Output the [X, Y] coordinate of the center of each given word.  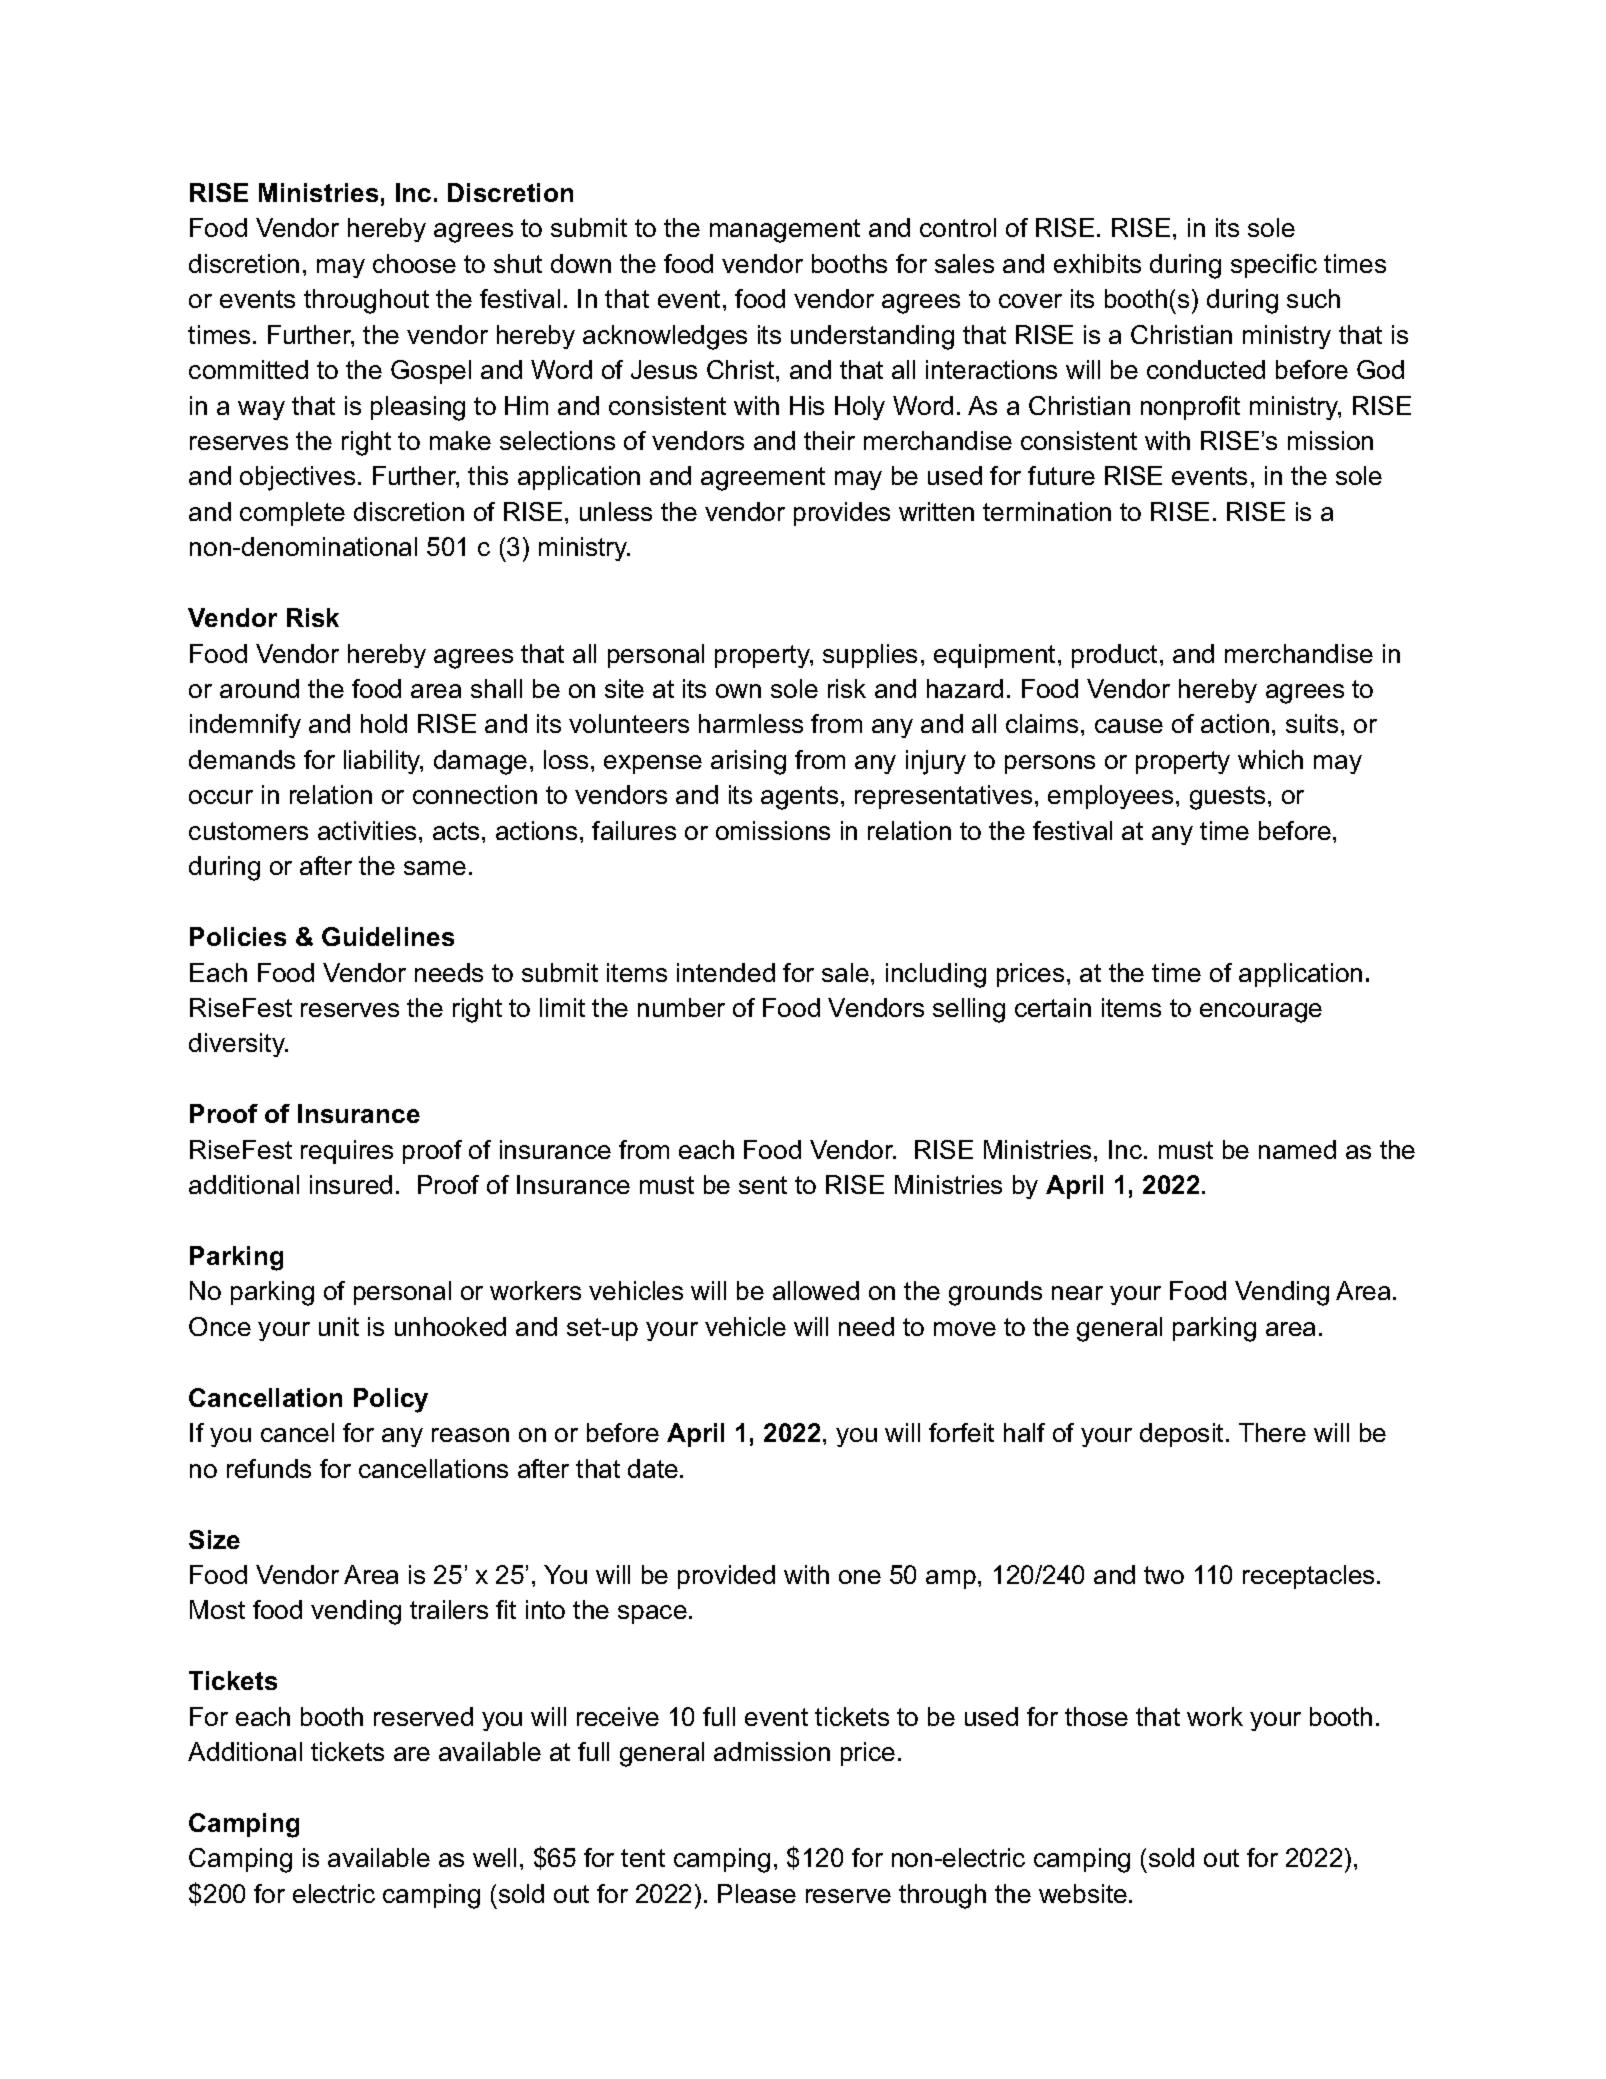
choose [414, 263]
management [785, 231]
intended [726, 972]
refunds [269, 1468]
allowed [816, 1290]
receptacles [1308, 1577]
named [1297, 1149]
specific [1274, 266]
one [860, 1577]
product [1114, 656]
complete [292, 514]
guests [1227, 798]
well [494, 1857]
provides [842, 514]
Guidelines [388, 936]
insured [351, 1184]
